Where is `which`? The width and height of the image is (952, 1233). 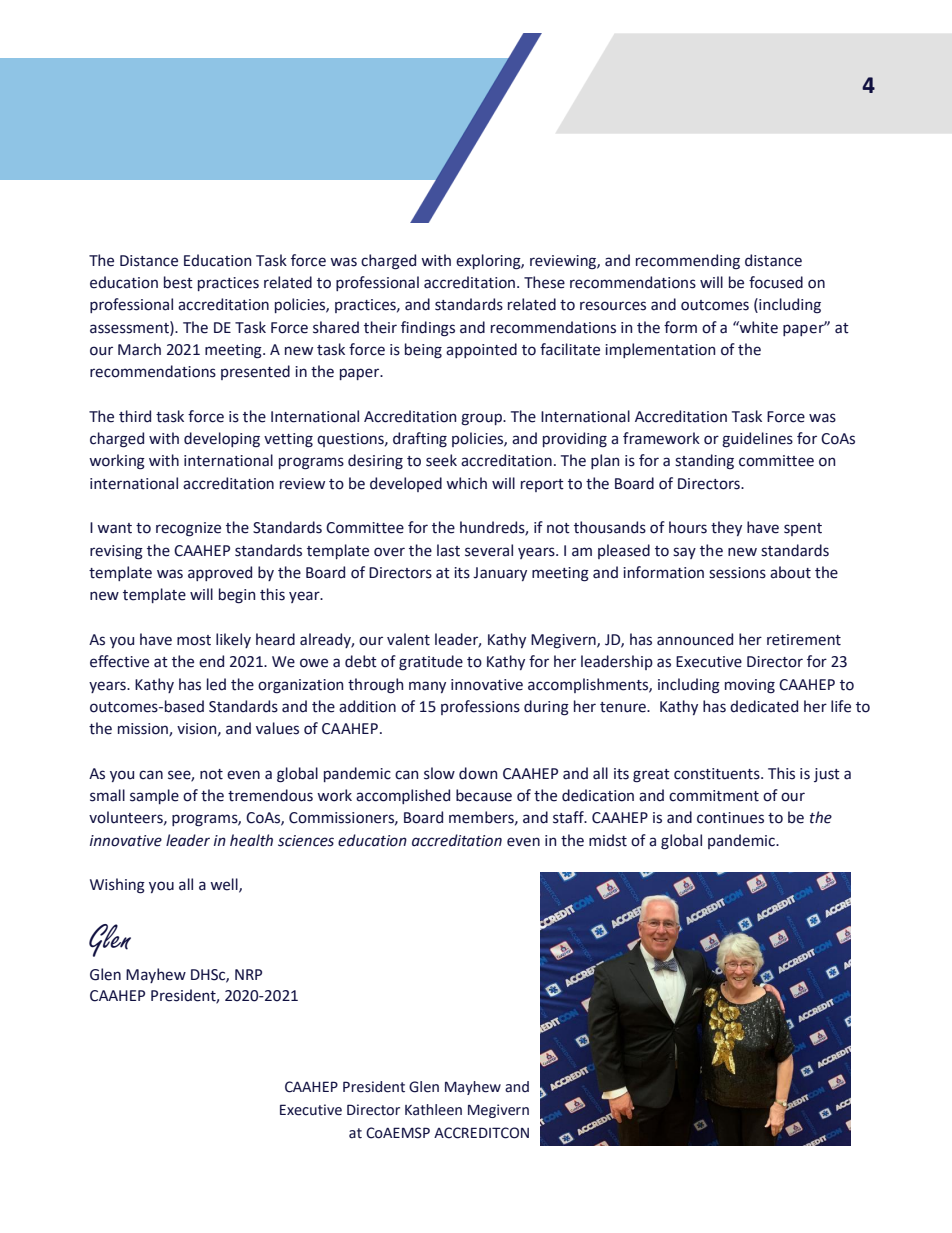
which is located at coordinates (466, 483).
